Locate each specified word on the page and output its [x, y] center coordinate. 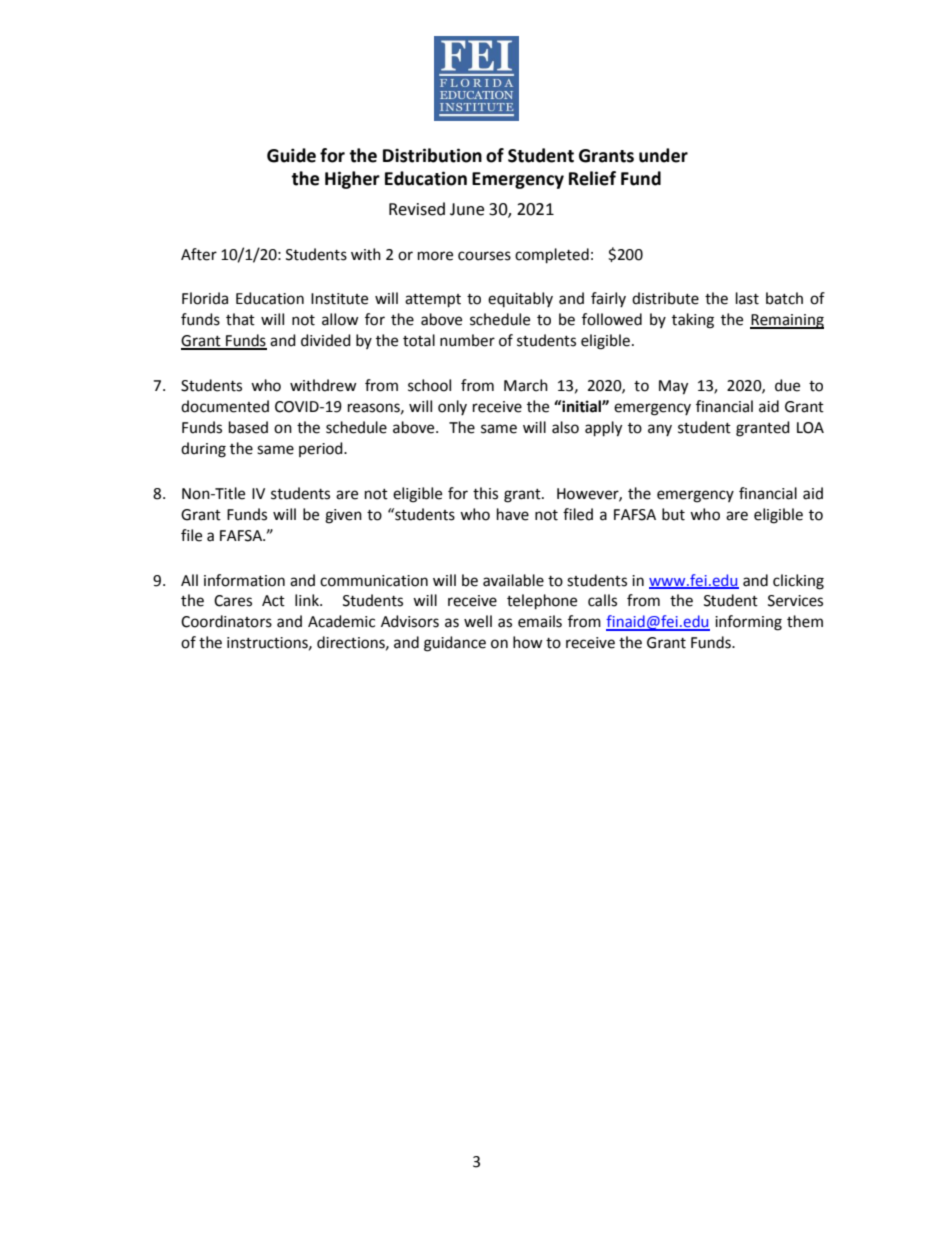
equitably [520, 299]
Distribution [432, 155]
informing [748, 623]
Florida [205, 298]
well [478, 621]
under [663, 155]
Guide [291, 155]
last [747, 298]
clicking [798, 582]
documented [225, 406]
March [526, 385]
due [787, 385]
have [513, 514]
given [343, 516]
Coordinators [226, 621]
